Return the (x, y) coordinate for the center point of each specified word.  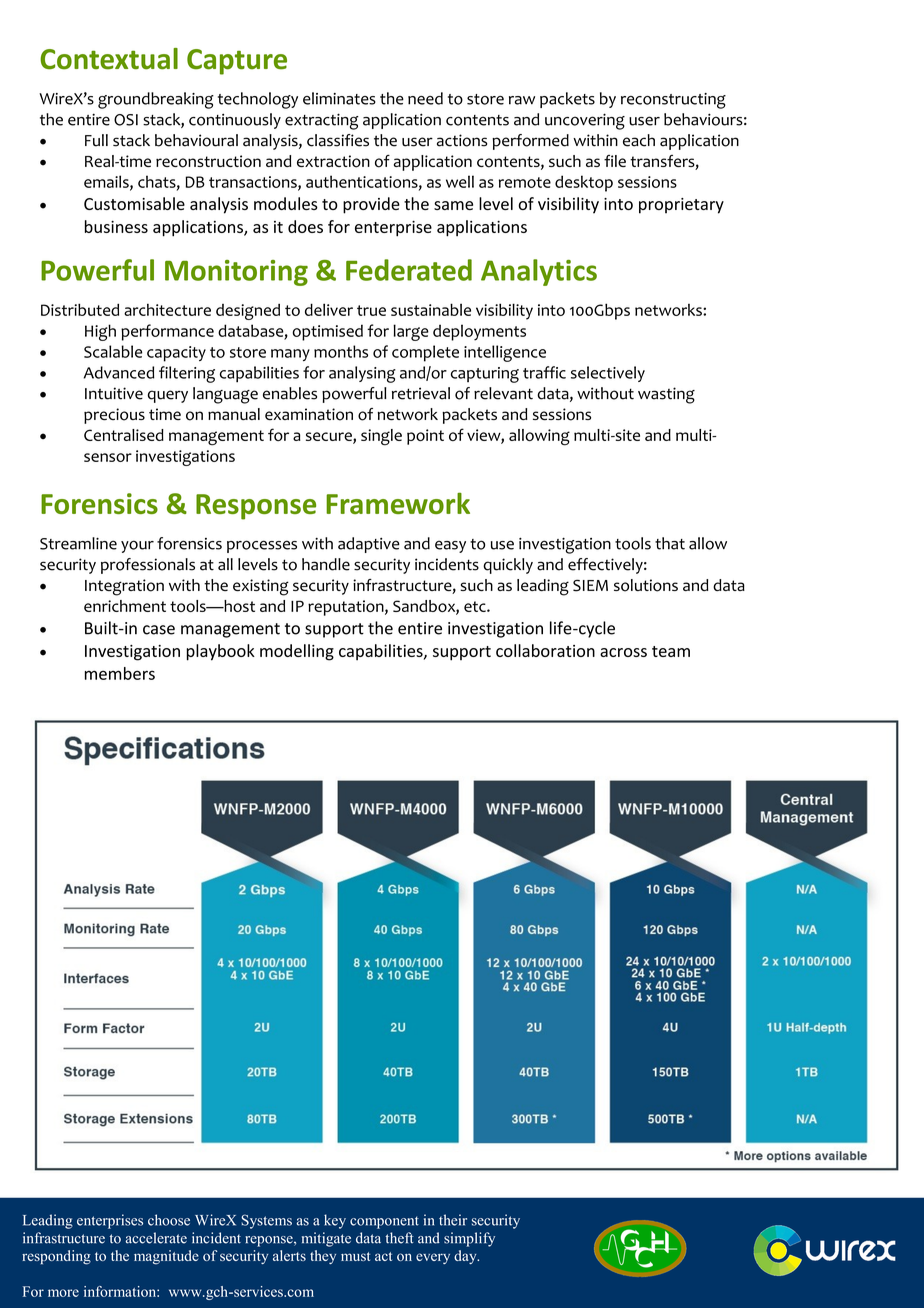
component (384, 1222)
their (453, 1220)
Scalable (113, 351)
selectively (608, 374)
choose (169, 1220)
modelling (297, 652)
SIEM (590, 585)
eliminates (339, 98)
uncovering (585, 121)
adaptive (369, 545)
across (623, 652)
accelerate (156, 1238)
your (137, 546)
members (120, 673)
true (371, 310)
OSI (126, 120)
